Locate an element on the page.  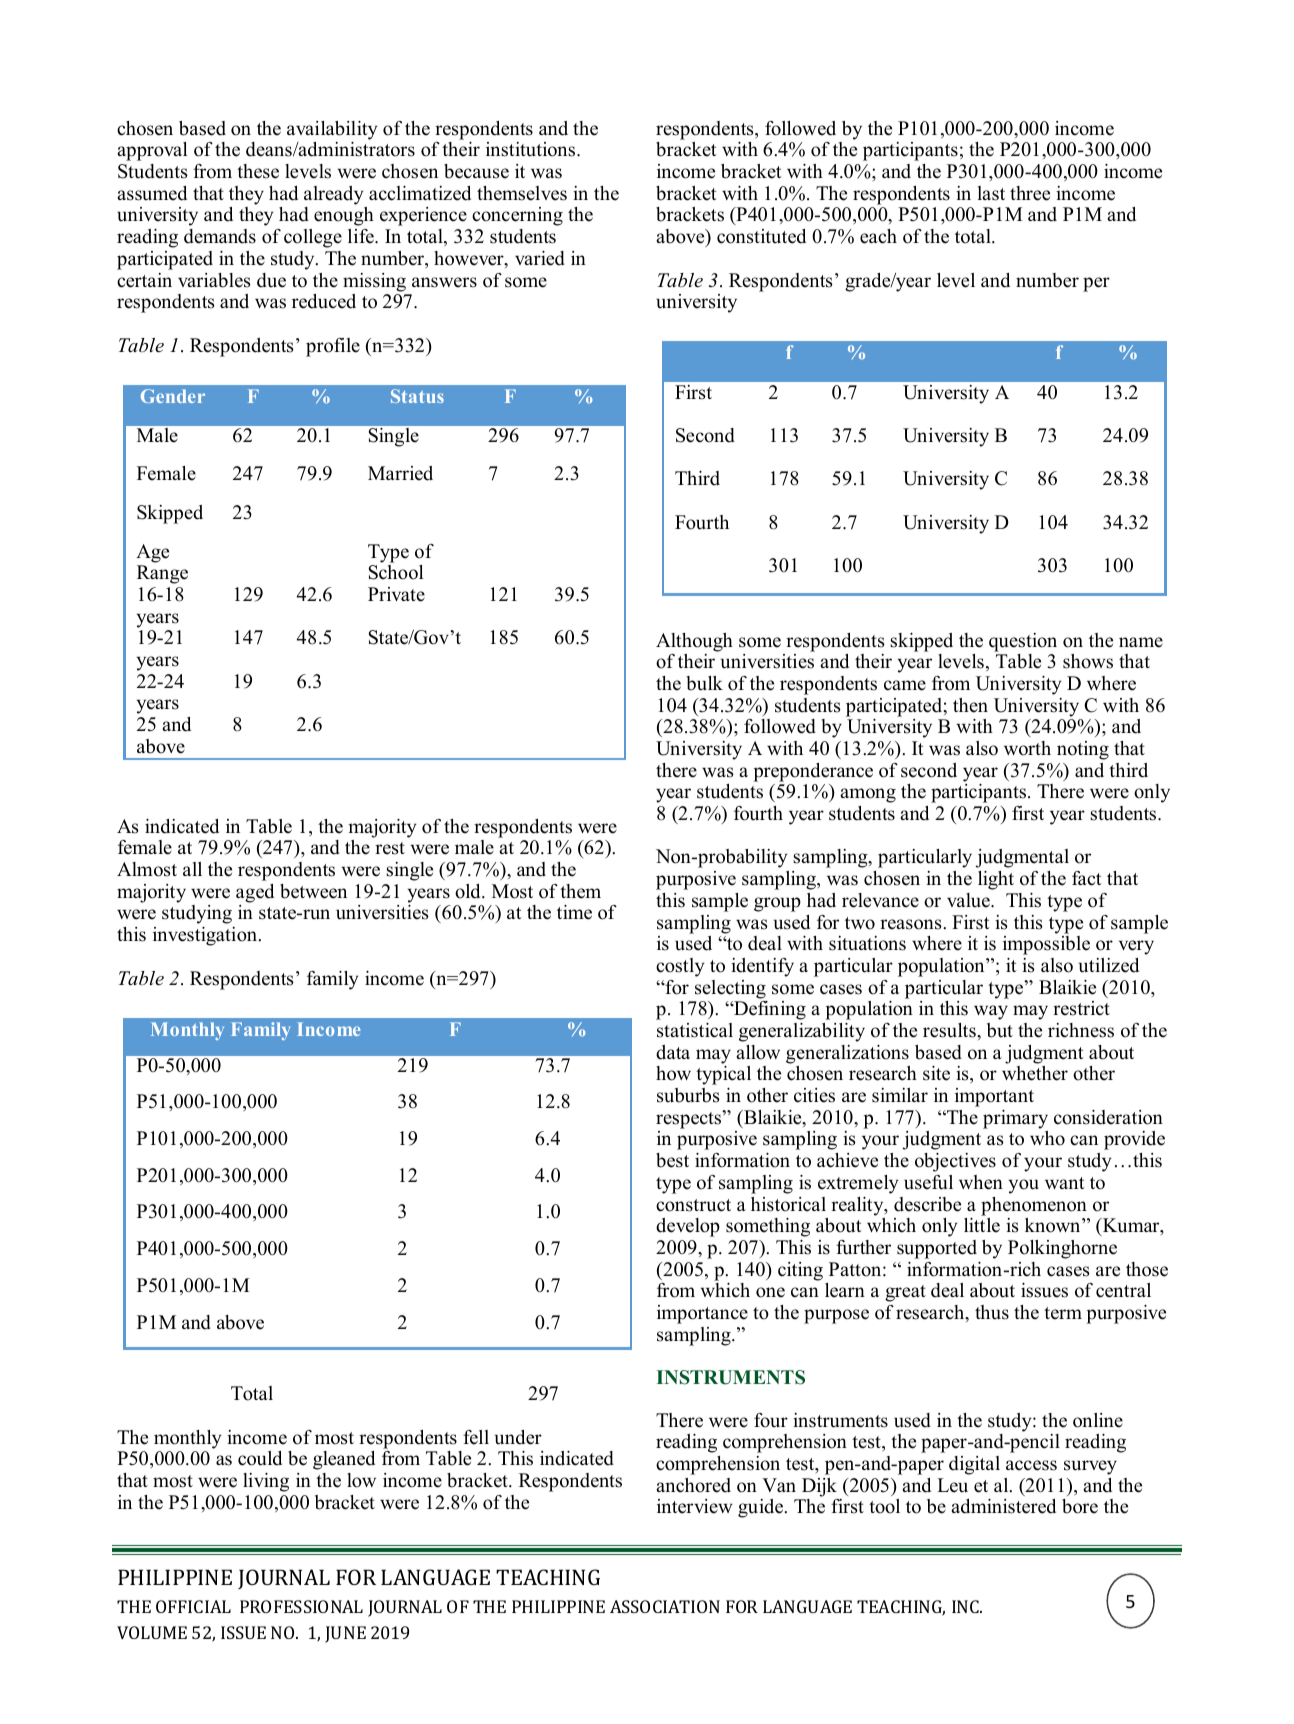
worth is located at coordinates (1027, 748).
